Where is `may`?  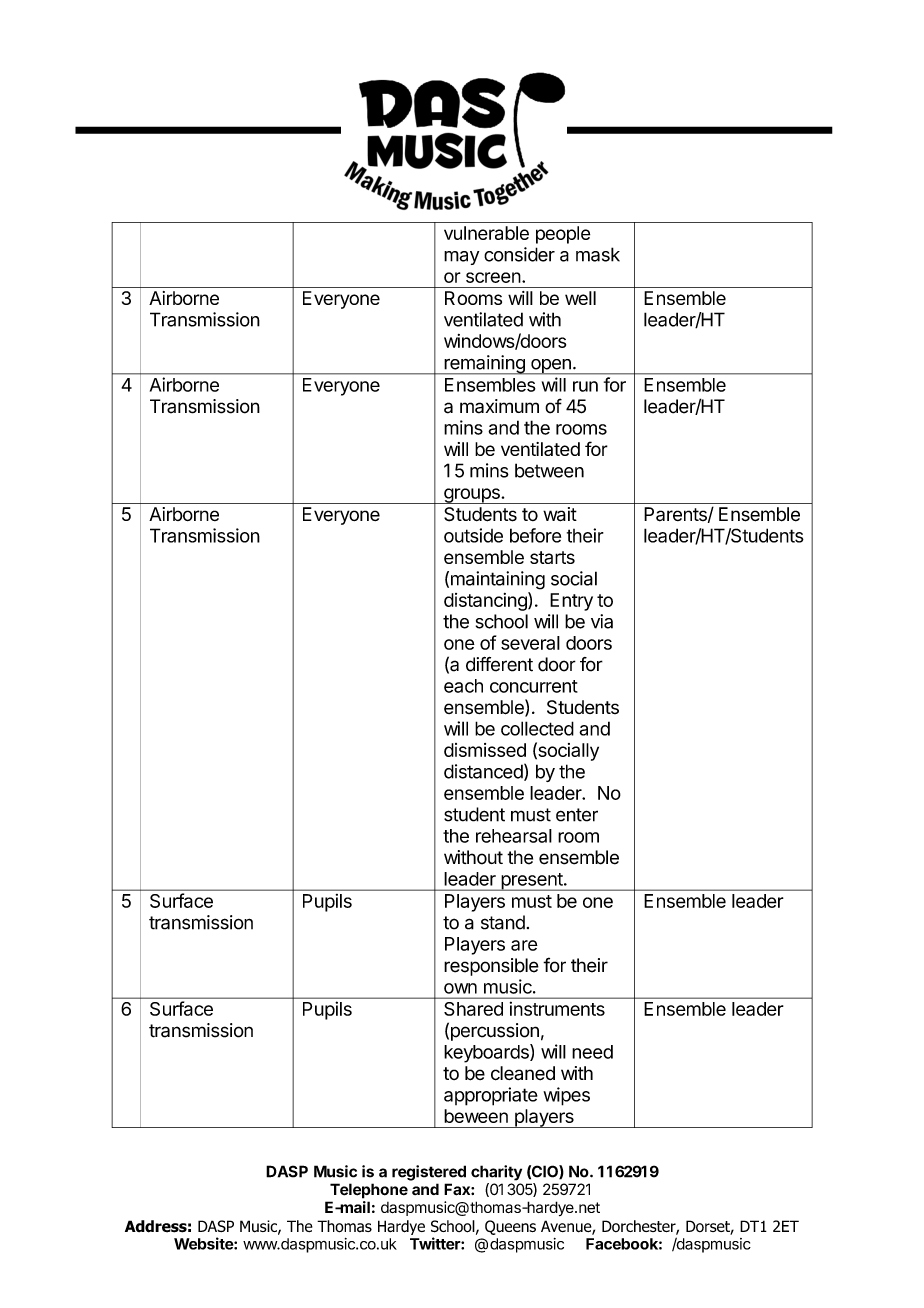 may is located at coordinates (461, 258).
